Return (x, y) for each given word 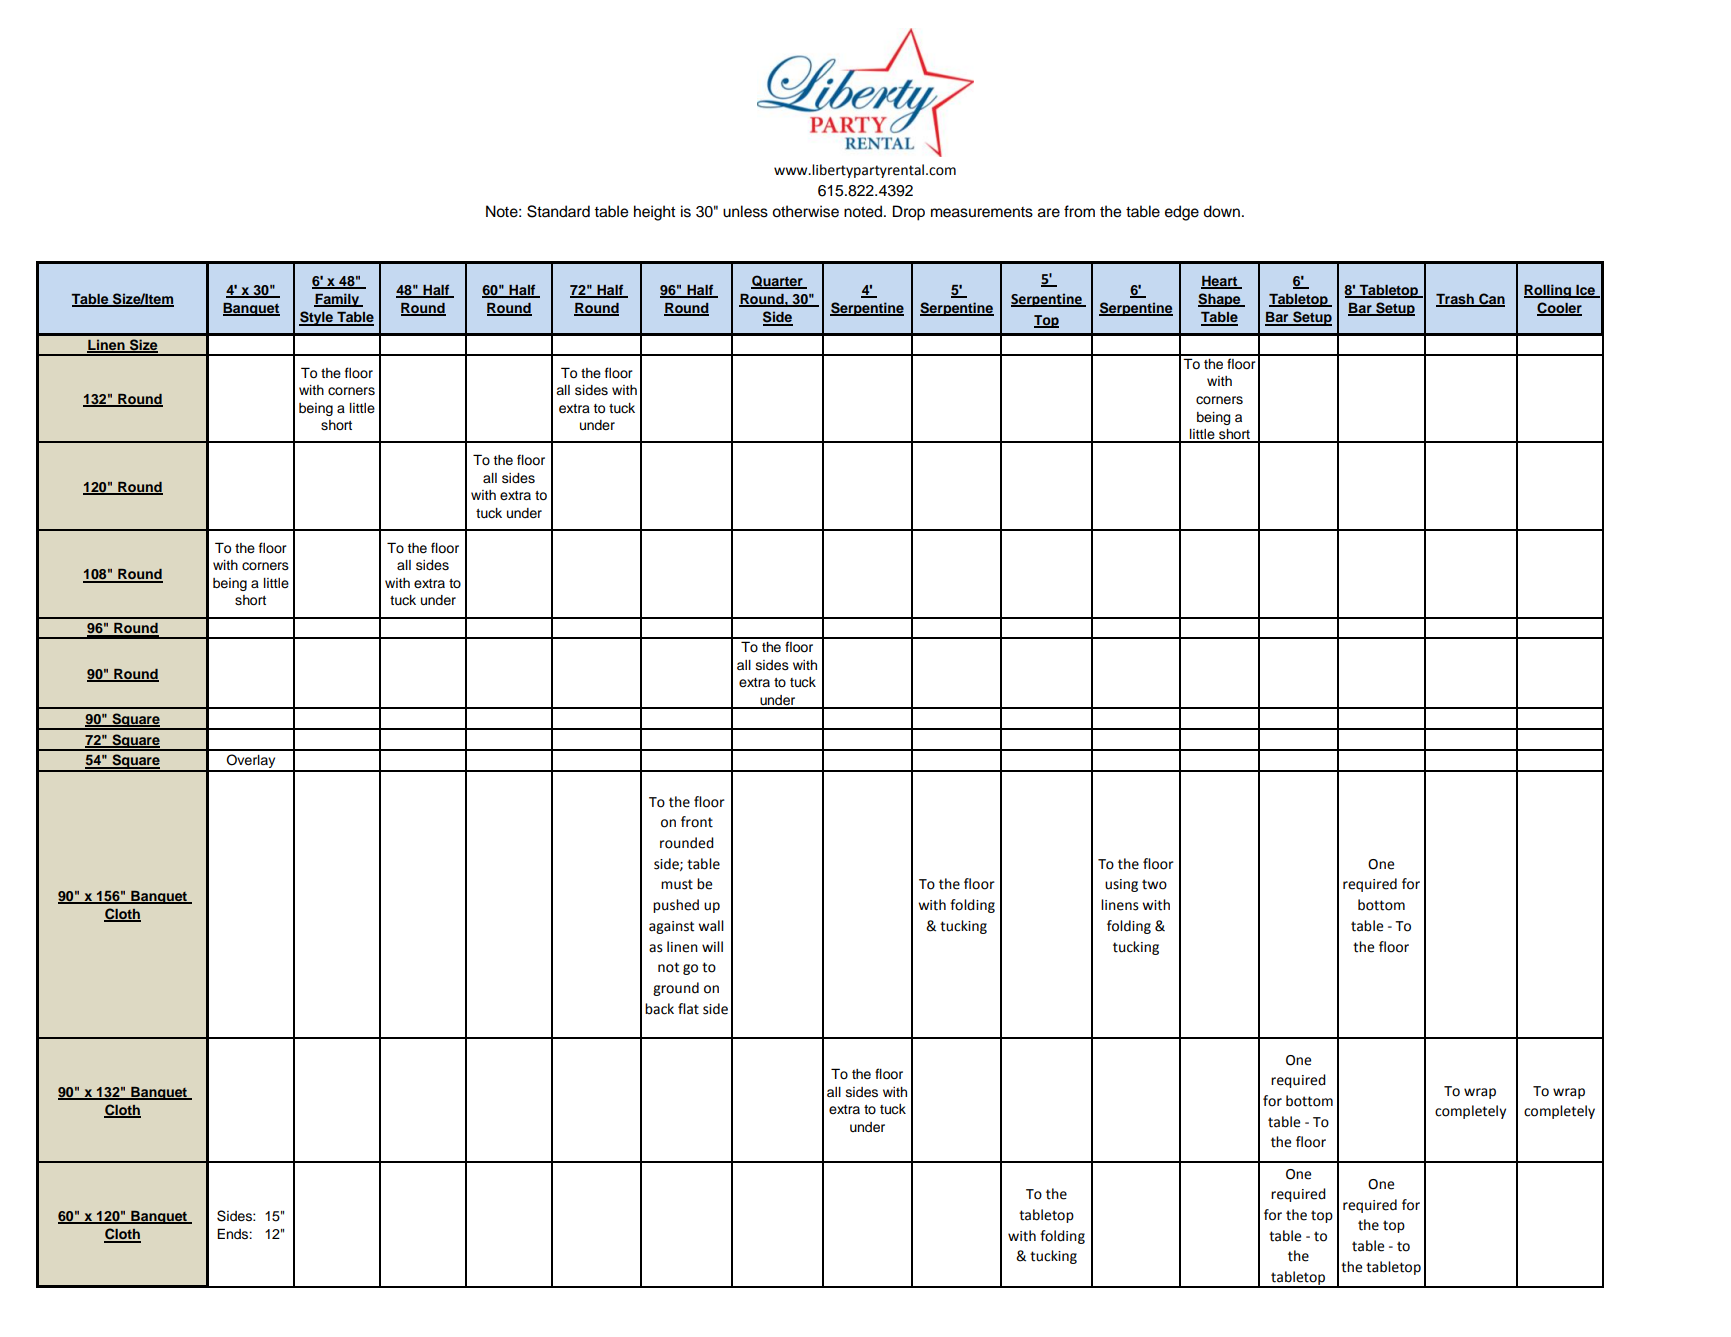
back (659, 1009)
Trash (1456, 300)
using (1121, 885)
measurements (982, 212)
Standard (558, 211)
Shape (1220, 300)
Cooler (1559, 309)
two (1154, 884)
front (697, 822)
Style (317, 318)
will (712, 946)
